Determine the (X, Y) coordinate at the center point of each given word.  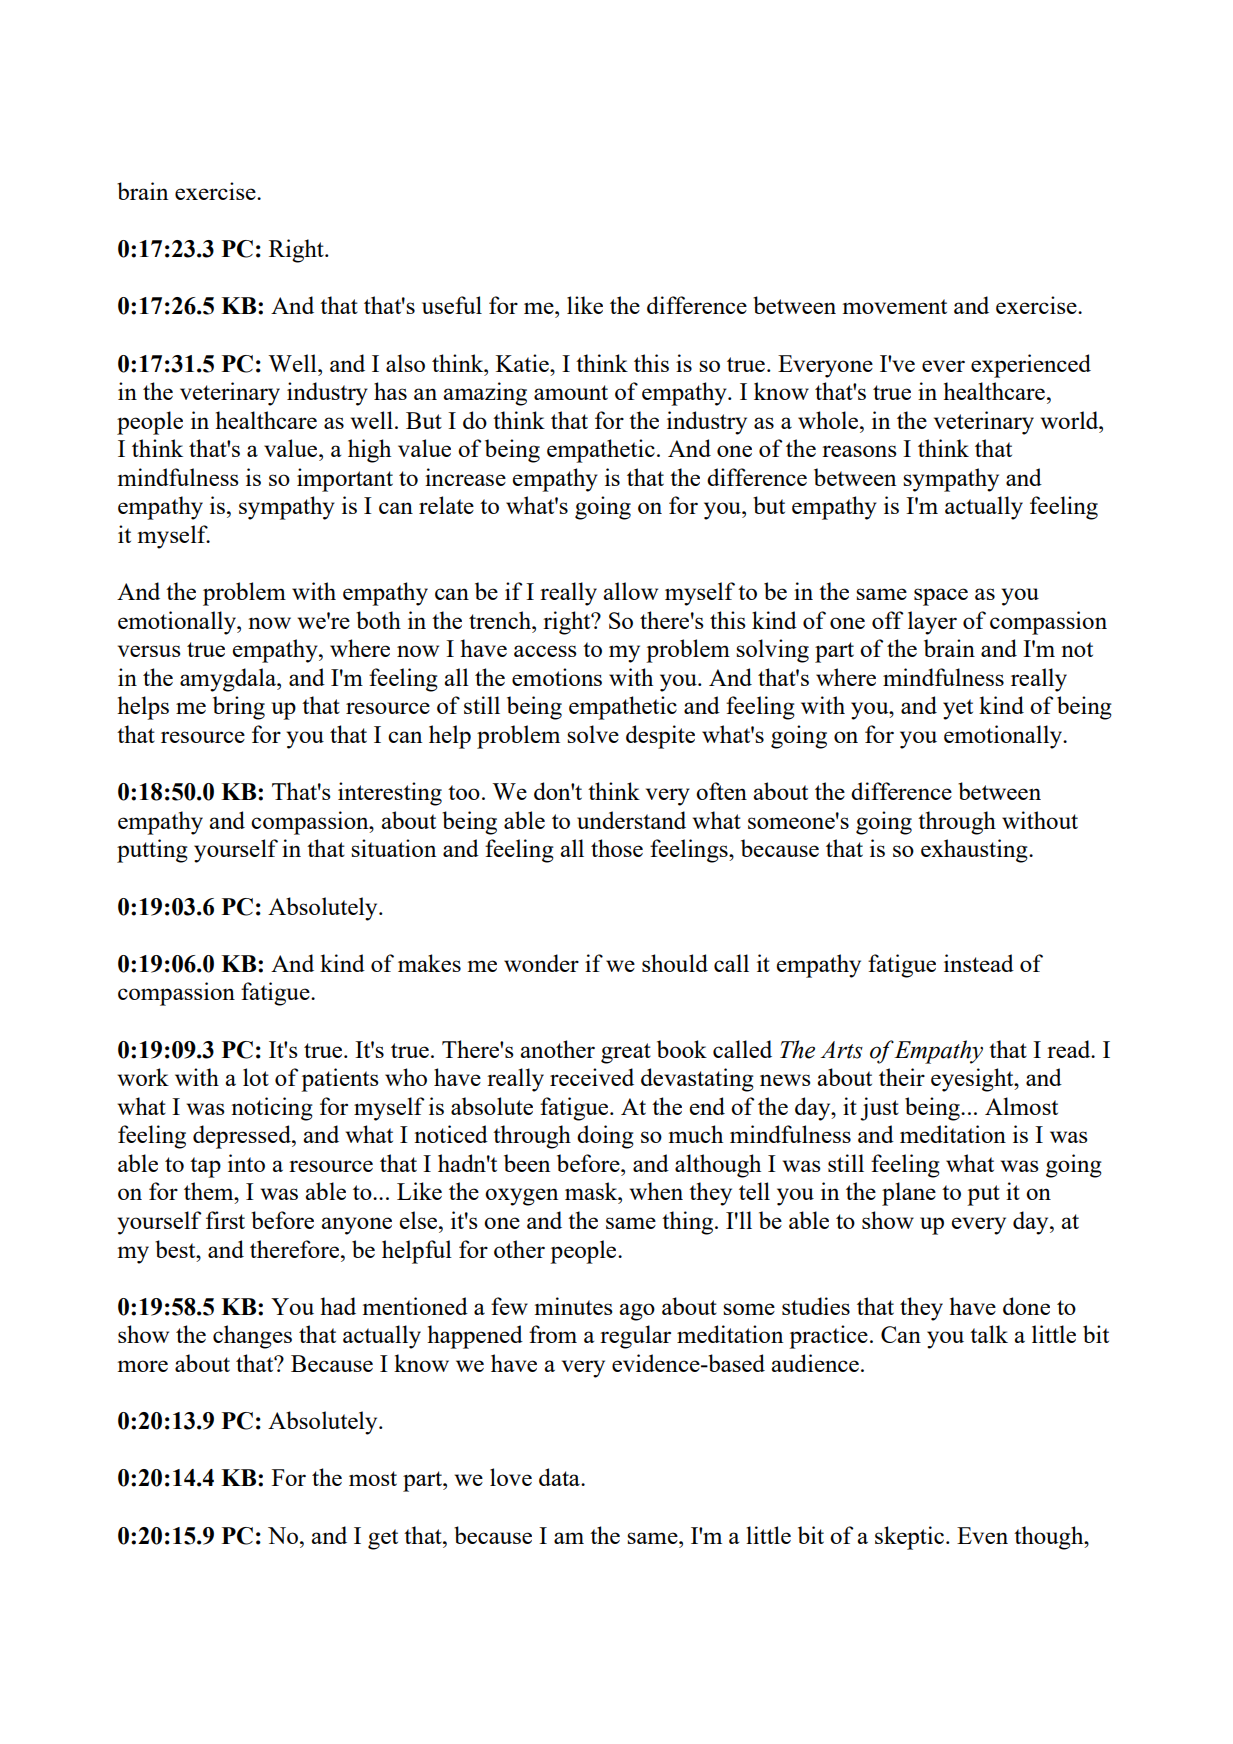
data (560, 1477)
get (383, 1539)
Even (982, 1535)
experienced (1031, 366)
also (405, 363)
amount (571, 392)
